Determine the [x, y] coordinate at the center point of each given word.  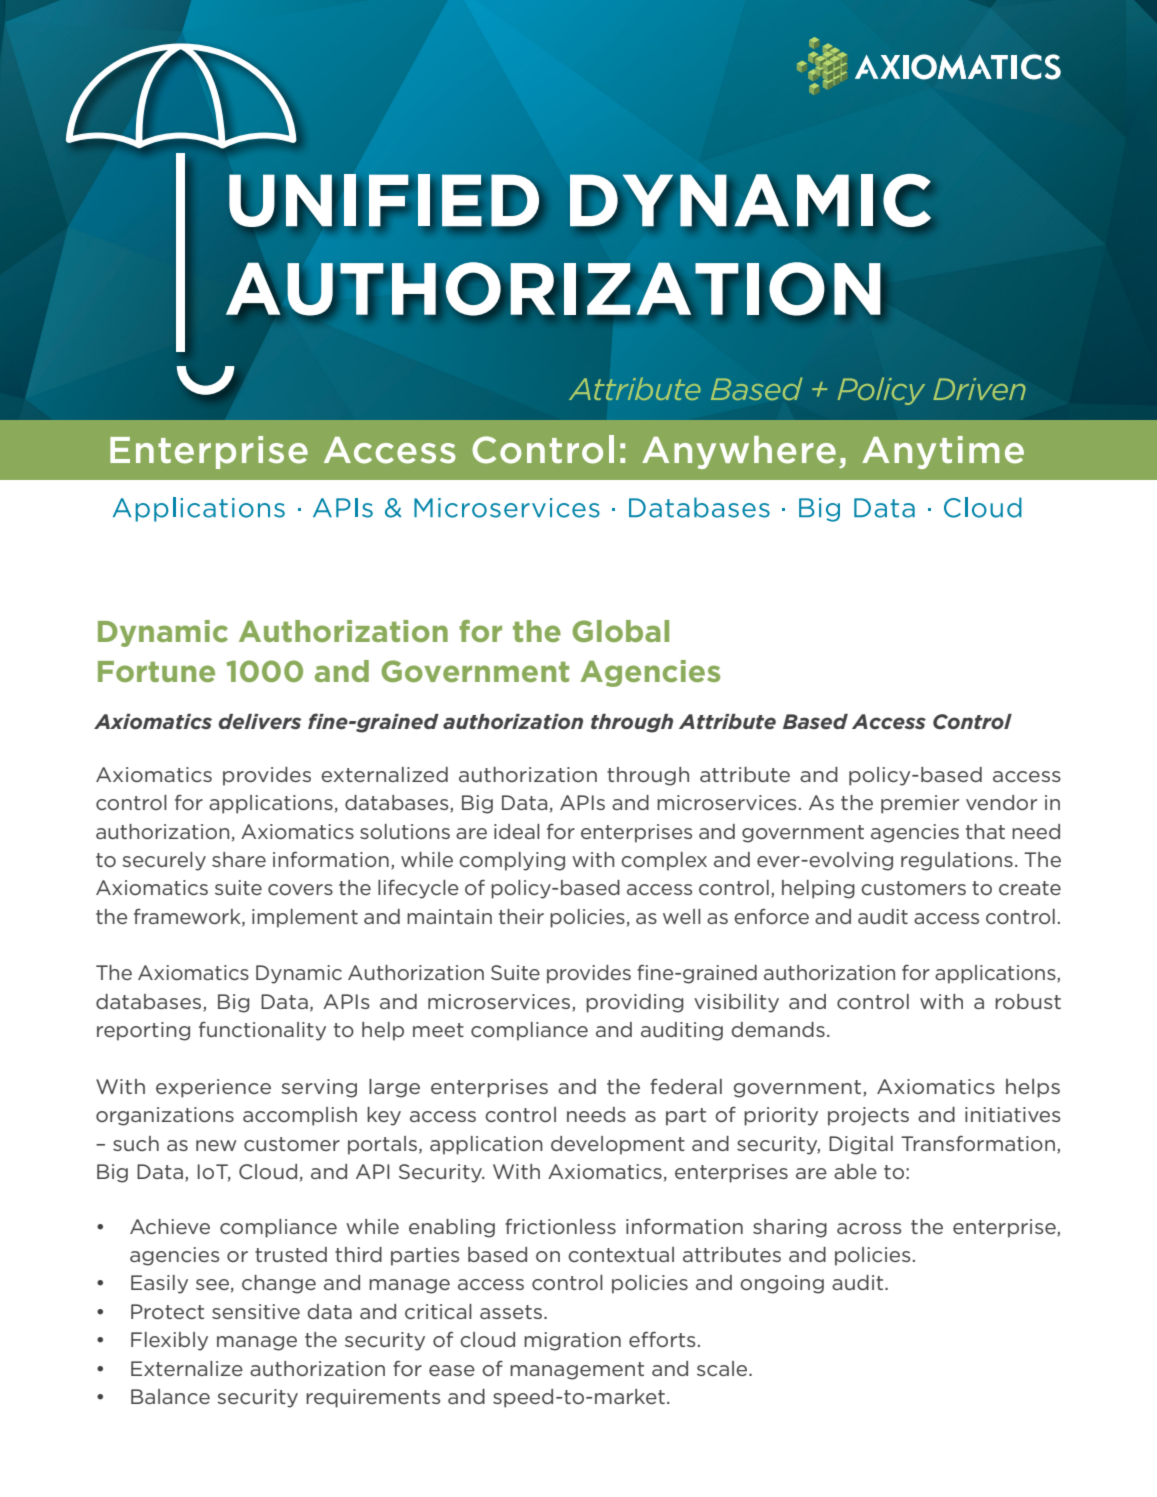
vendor [1001, 802]
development [618, 1145]
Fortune [156, 671]
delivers [260, 721]
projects [868, 1116]
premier [920, 804]
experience [213, 1088]
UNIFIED [384, 201]
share [239, 859]
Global [620, 631]
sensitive [256, 1311]
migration [572, 1341]
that [985, 831]
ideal [517, 831]
